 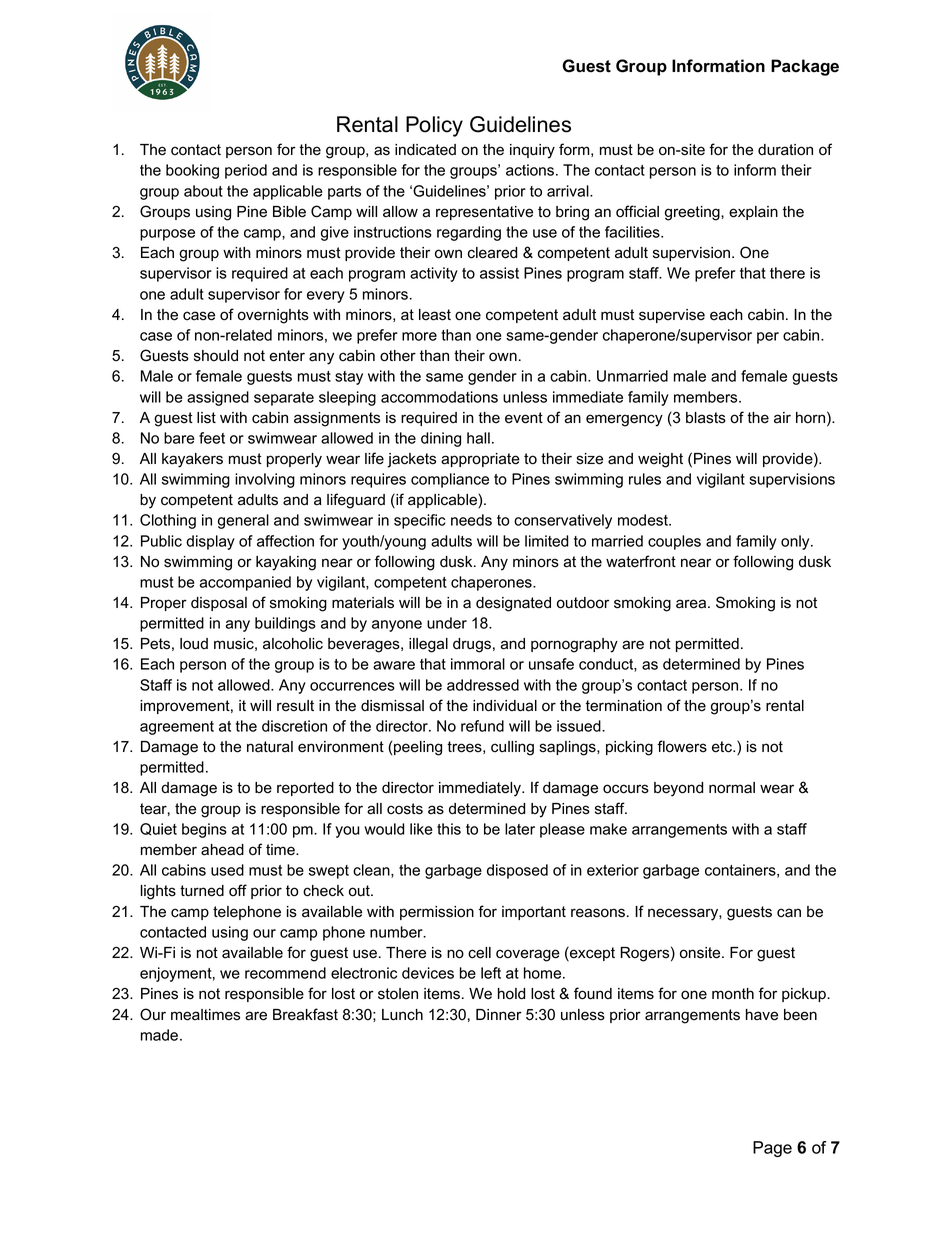 I want to click on period, so click(x=246, y=171).
